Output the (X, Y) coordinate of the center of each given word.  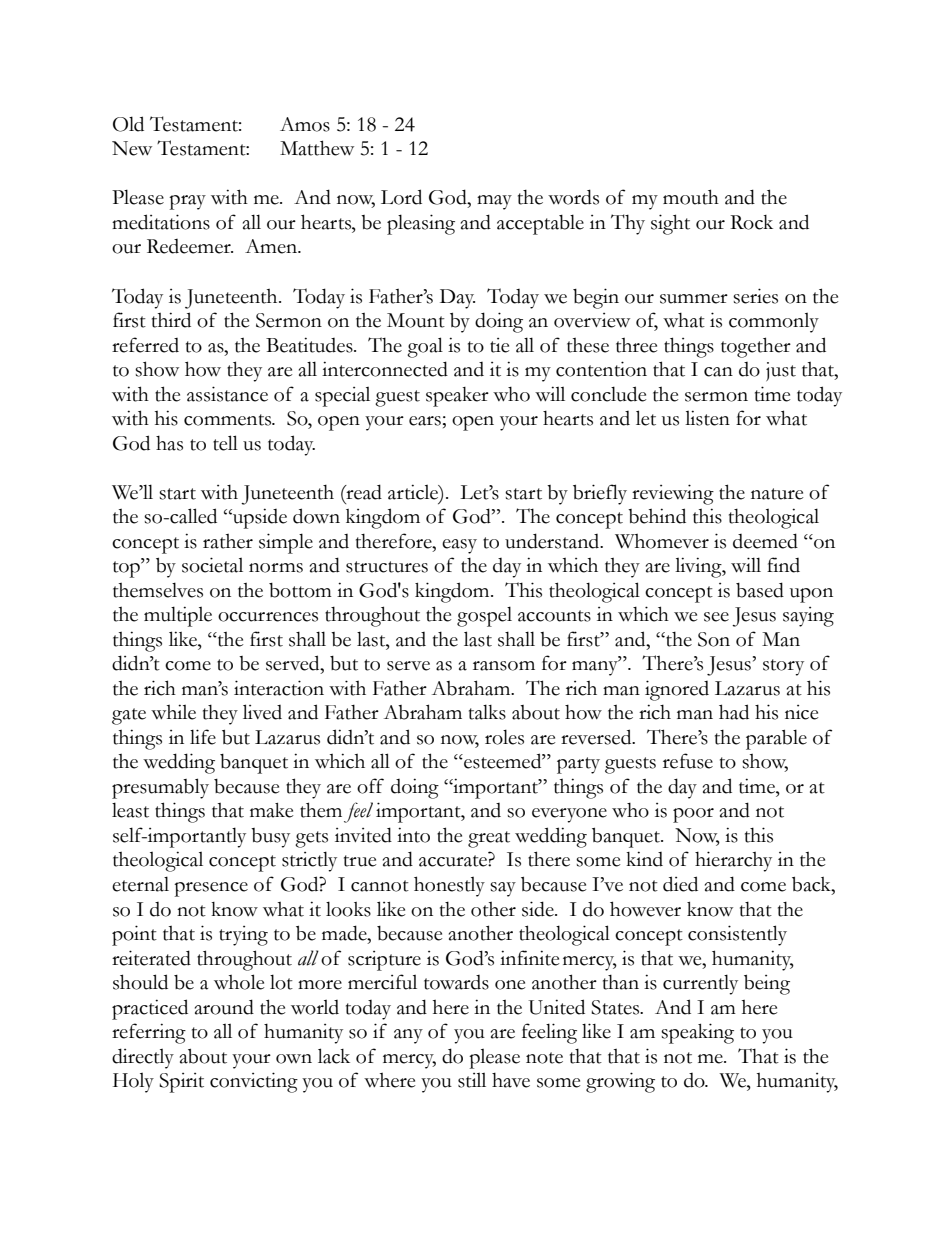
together (756, 347)
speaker (457, 397)
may (494, 202)
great (489, 839)
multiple (178, 616)
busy (270, 838)
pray (187, 202)
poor (693, 815)
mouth (691, 197)
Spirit (181, 1083)
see (716, 617)
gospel (484, 616)
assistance (227, 394)
